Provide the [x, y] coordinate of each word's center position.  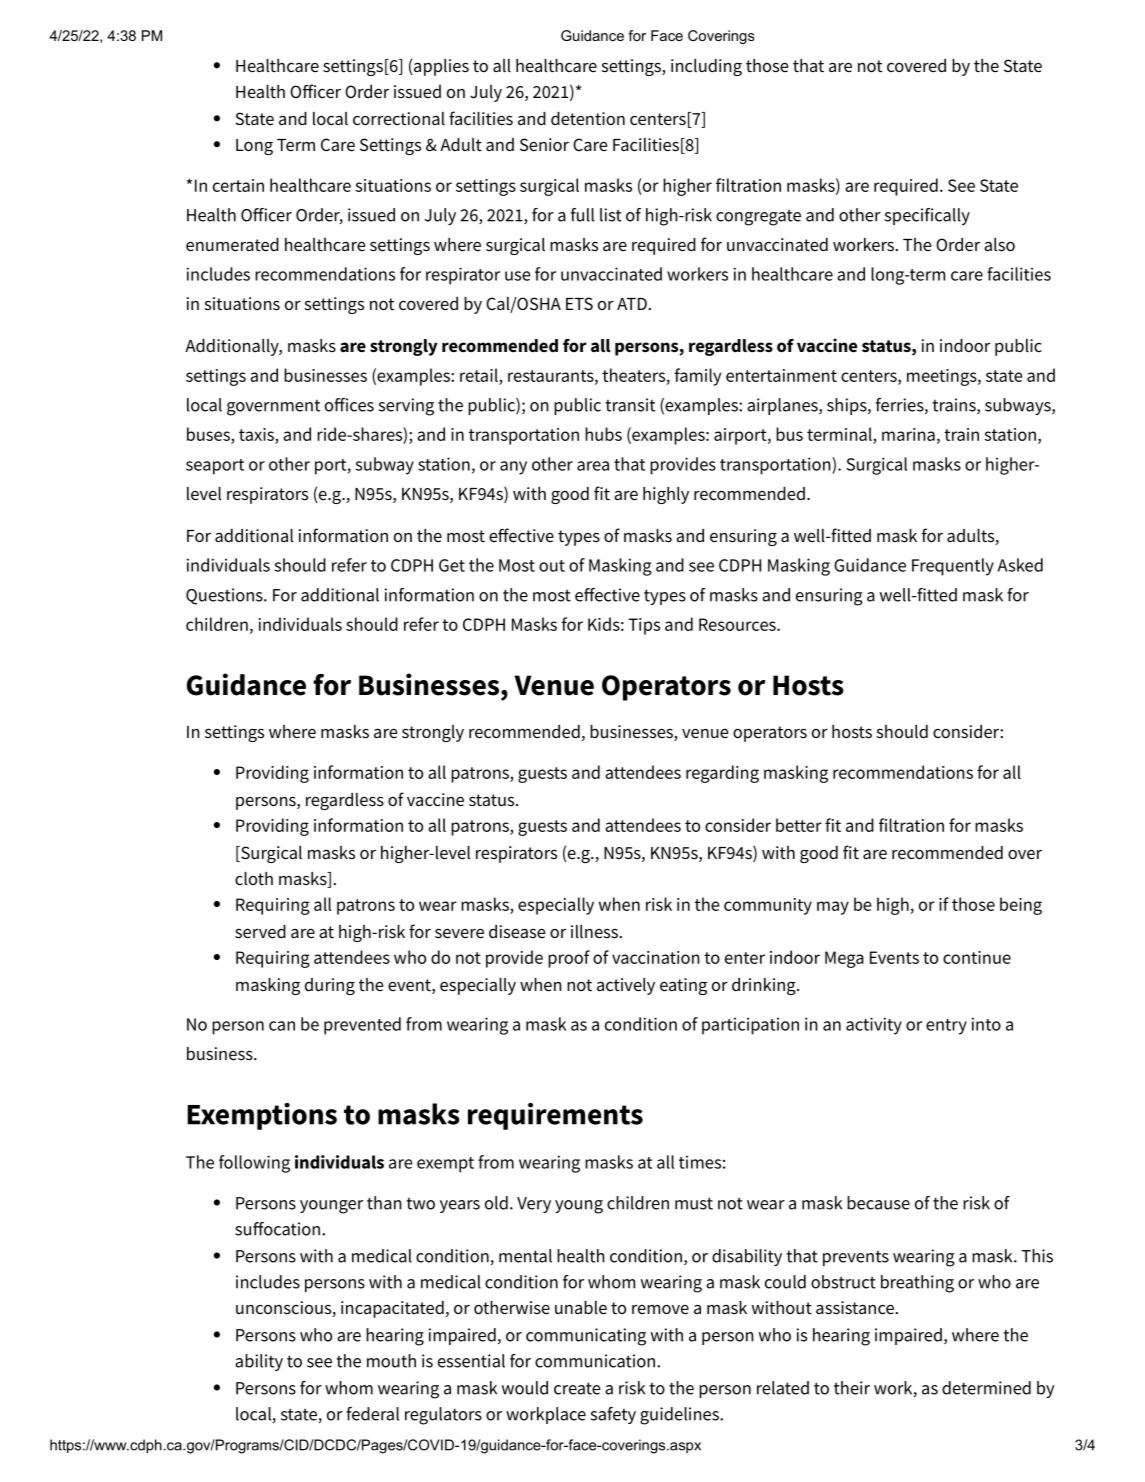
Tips [644, 626]
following [254, 1164]
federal [372, 1414]
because [878, 1203]
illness [594, 932]
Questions [225, 596]
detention [588, 118]
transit [630, 405]
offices [349, 405]
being [1021, 906]
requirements [555, 1116]
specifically [927, 216]
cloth [254, 879]
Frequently [953, 567]
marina [908, 434]
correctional [399, 119]
